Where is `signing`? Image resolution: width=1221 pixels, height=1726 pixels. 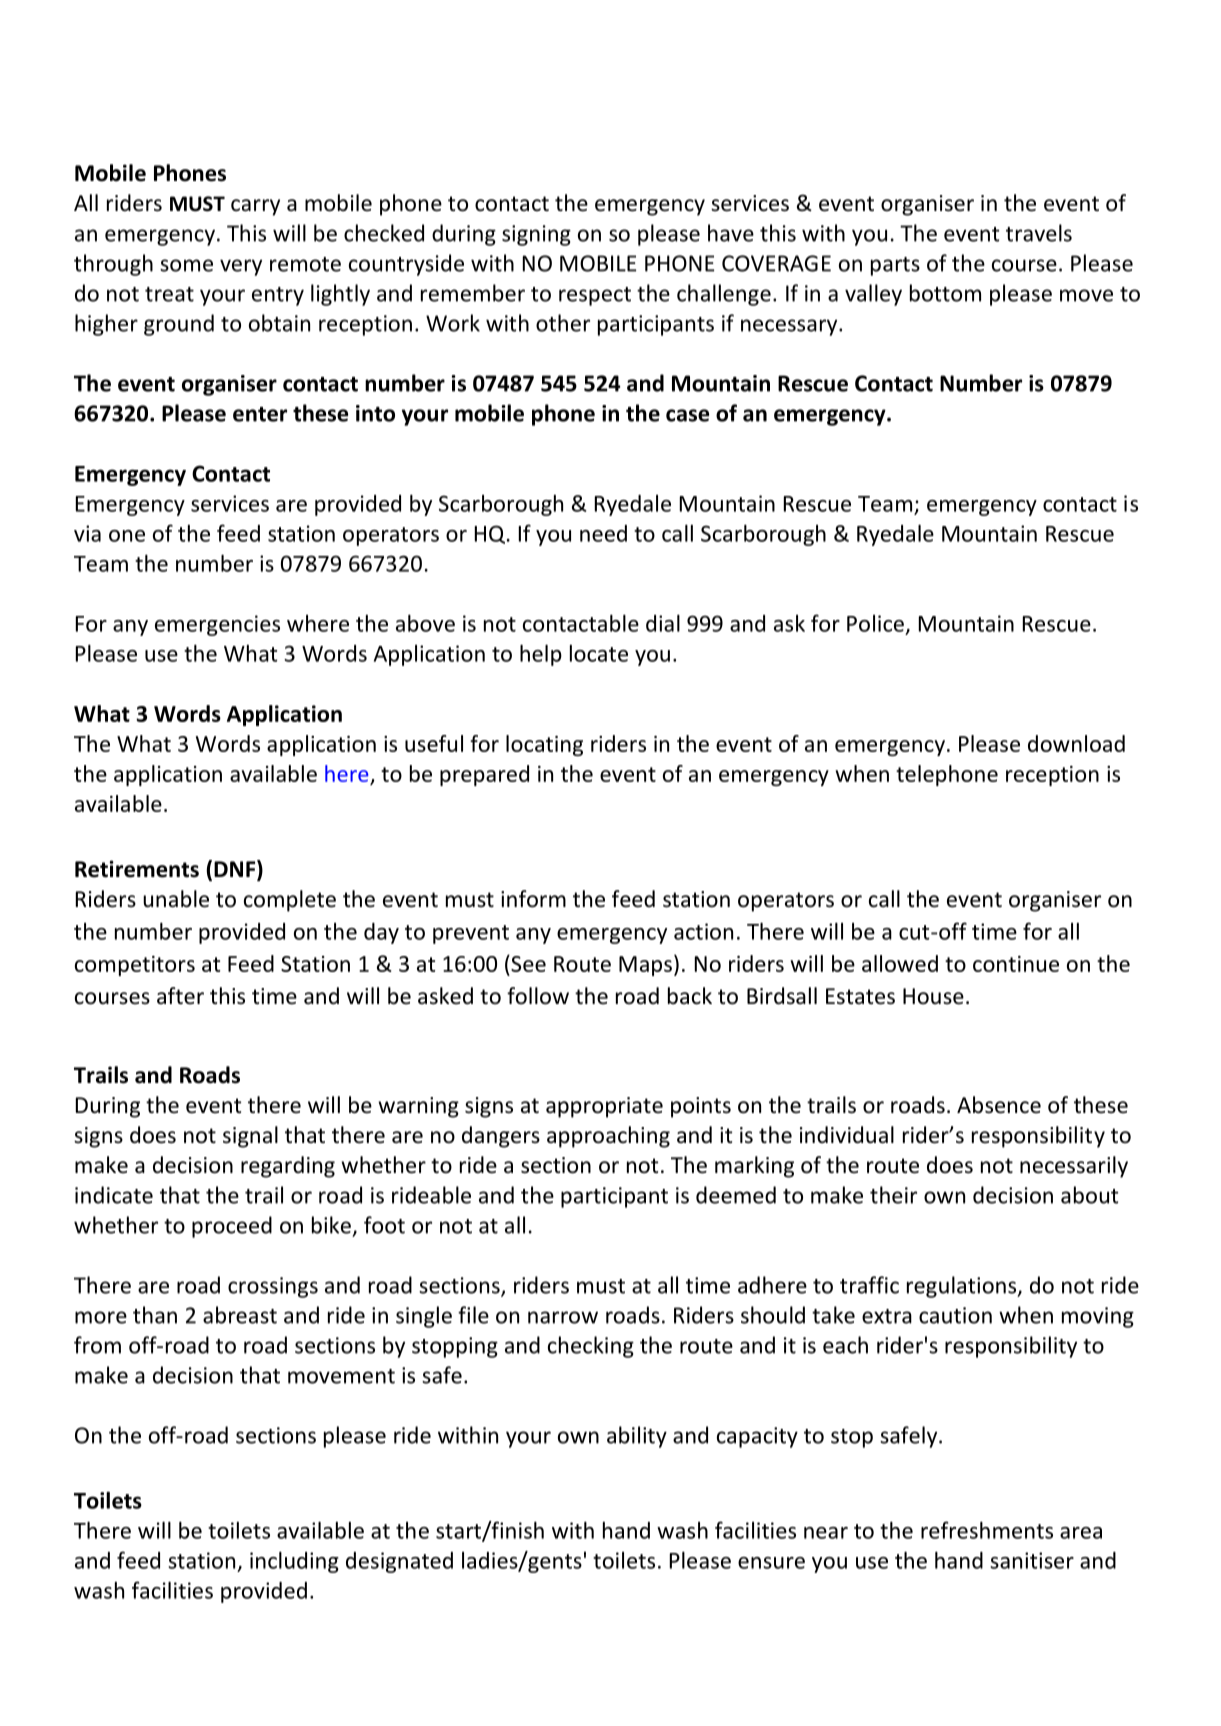
signing is located at coordinates (536, 235).
